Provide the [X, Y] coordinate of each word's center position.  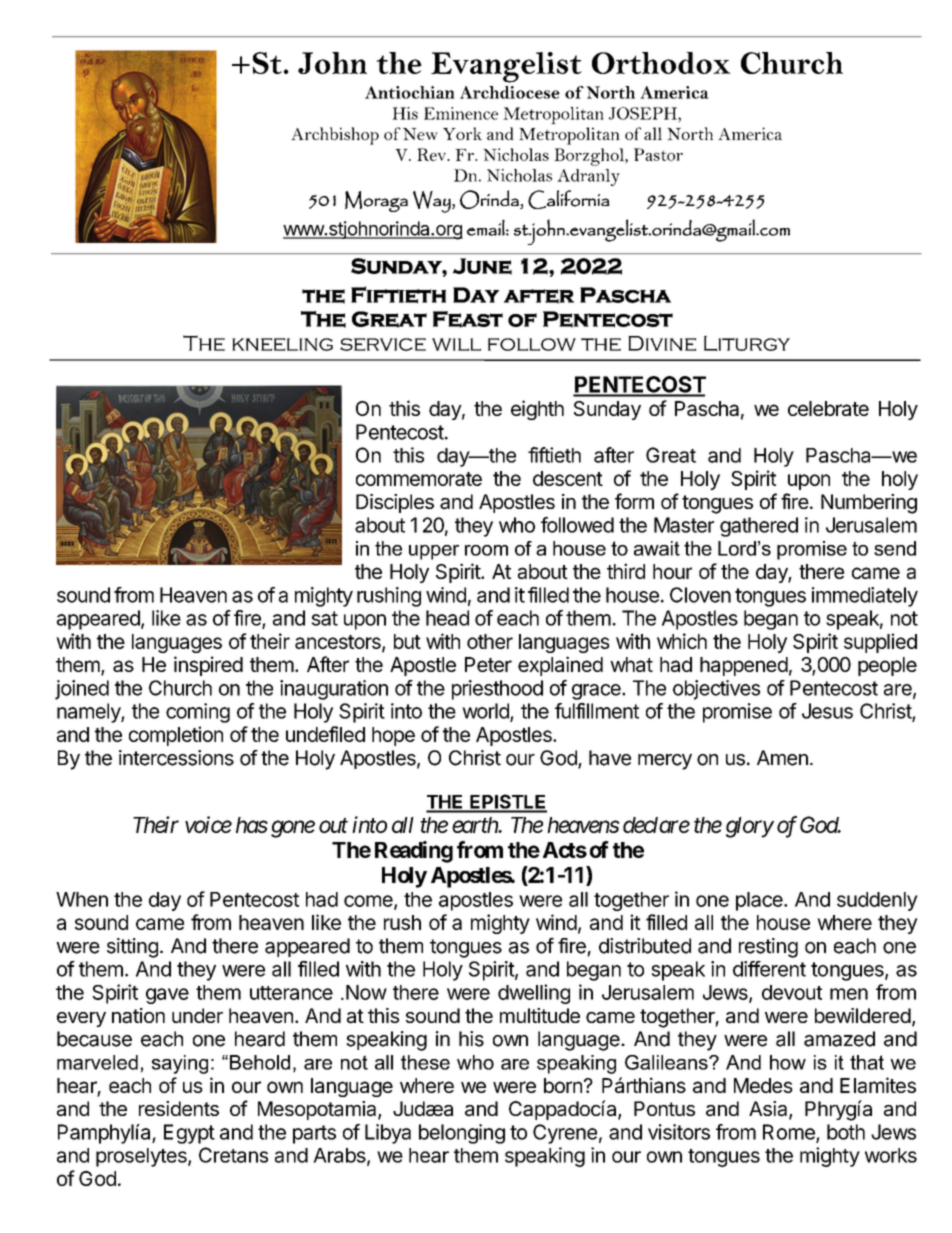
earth [476, 825]
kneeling [282, 344]
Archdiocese [510, 92]
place [760, 901]
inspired [208, 666]
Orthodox [661, 63]
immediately [865, 597]
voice [208, 824]
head [447, 618]
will [456, 344]
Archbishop [335, 136]
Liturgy [747, 343]
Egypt [189, 1134]
